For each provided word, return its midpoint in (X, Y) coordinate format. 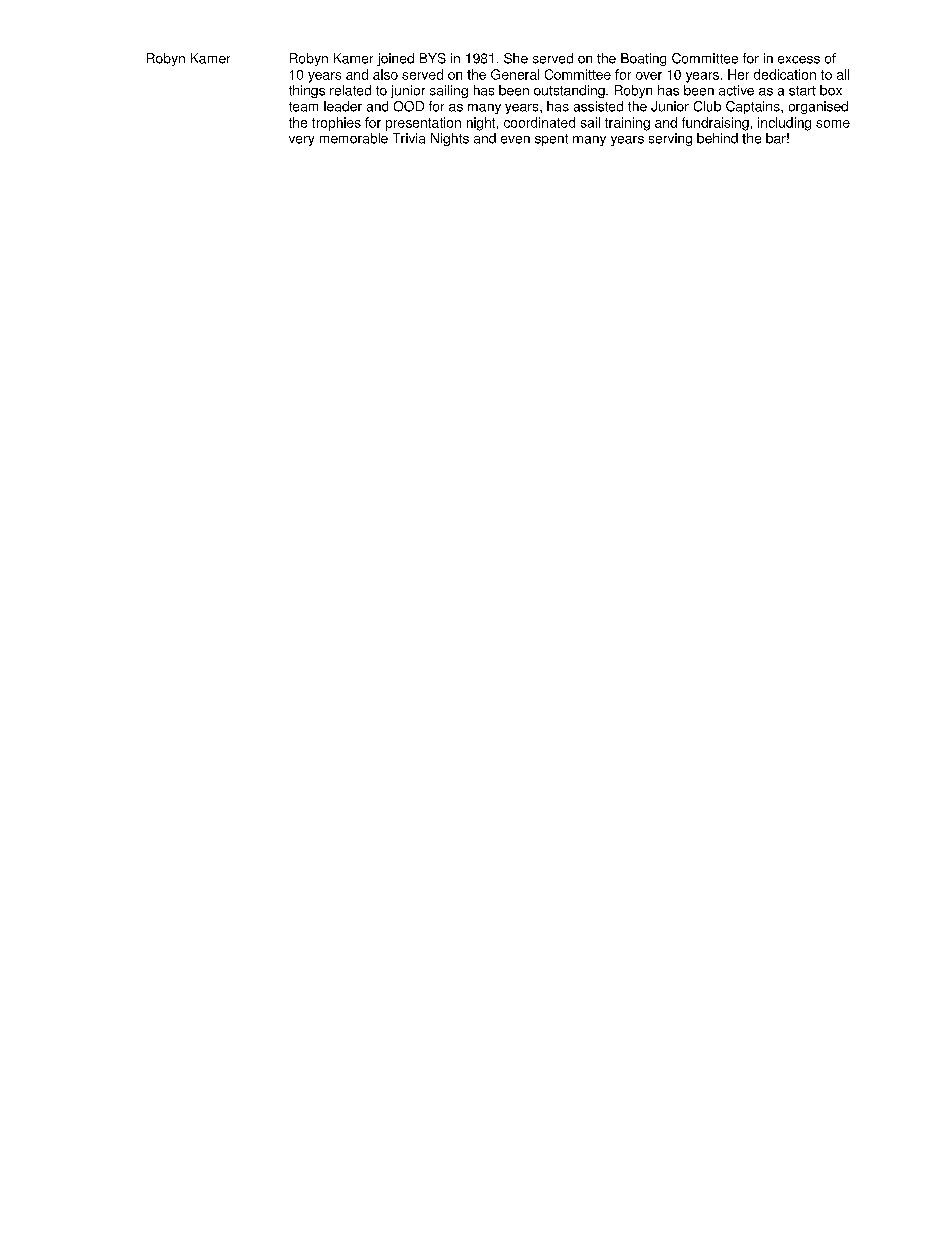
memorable (354, 138)
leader (343, 106)
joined (395, 59)
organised (818, 107)
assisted (598, 106)
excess (799, 60)
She (516, 58)
